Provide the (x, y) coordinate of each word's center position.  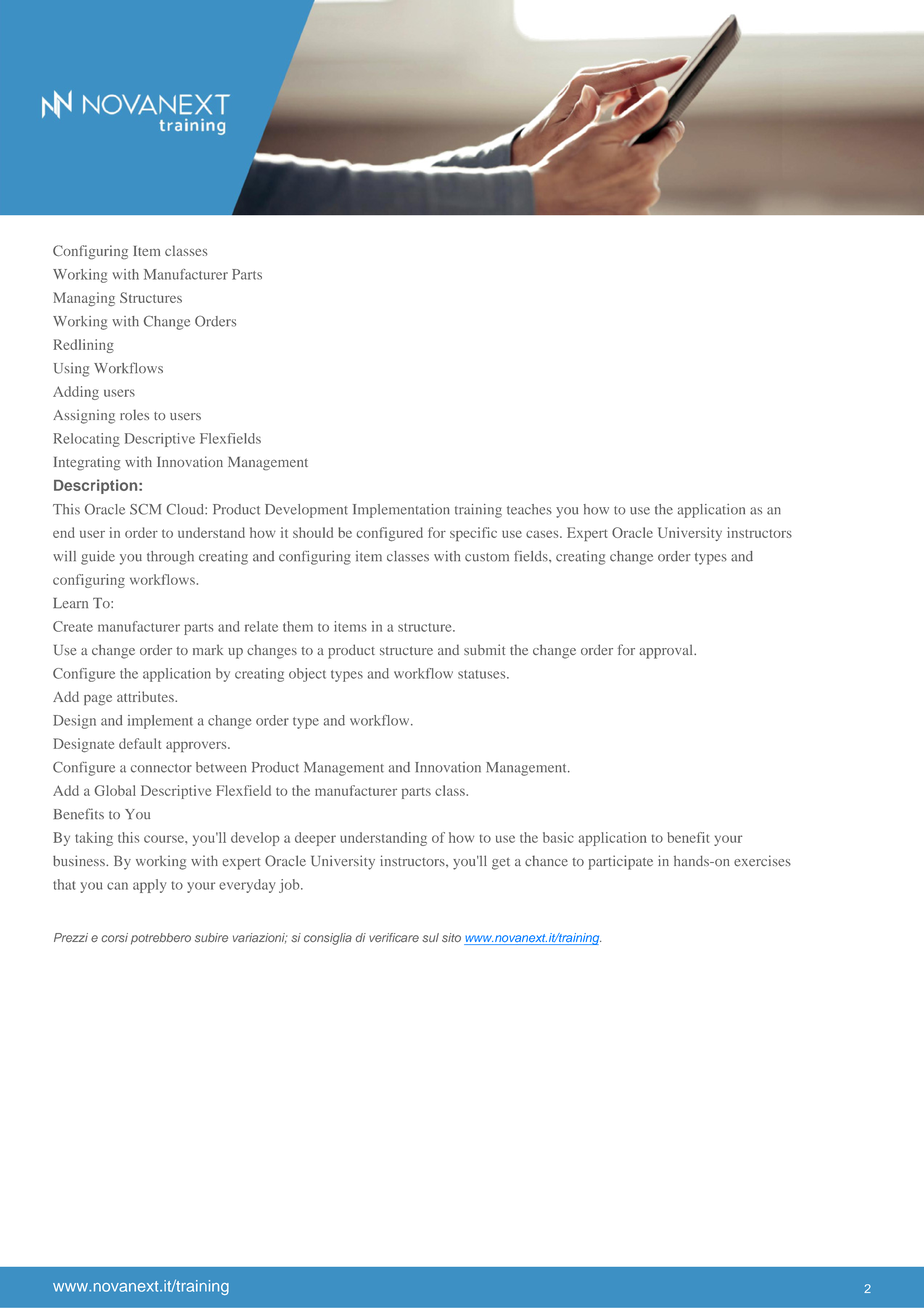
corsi (115, 938)
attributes (146, 696)
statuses (483, 674)
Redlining (83, 346)
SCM (146, 509)
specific (473, 534)
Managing (84, 299)
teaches (529, 509)
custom (487, 557)
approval (667, 652)
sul (430, 938)
